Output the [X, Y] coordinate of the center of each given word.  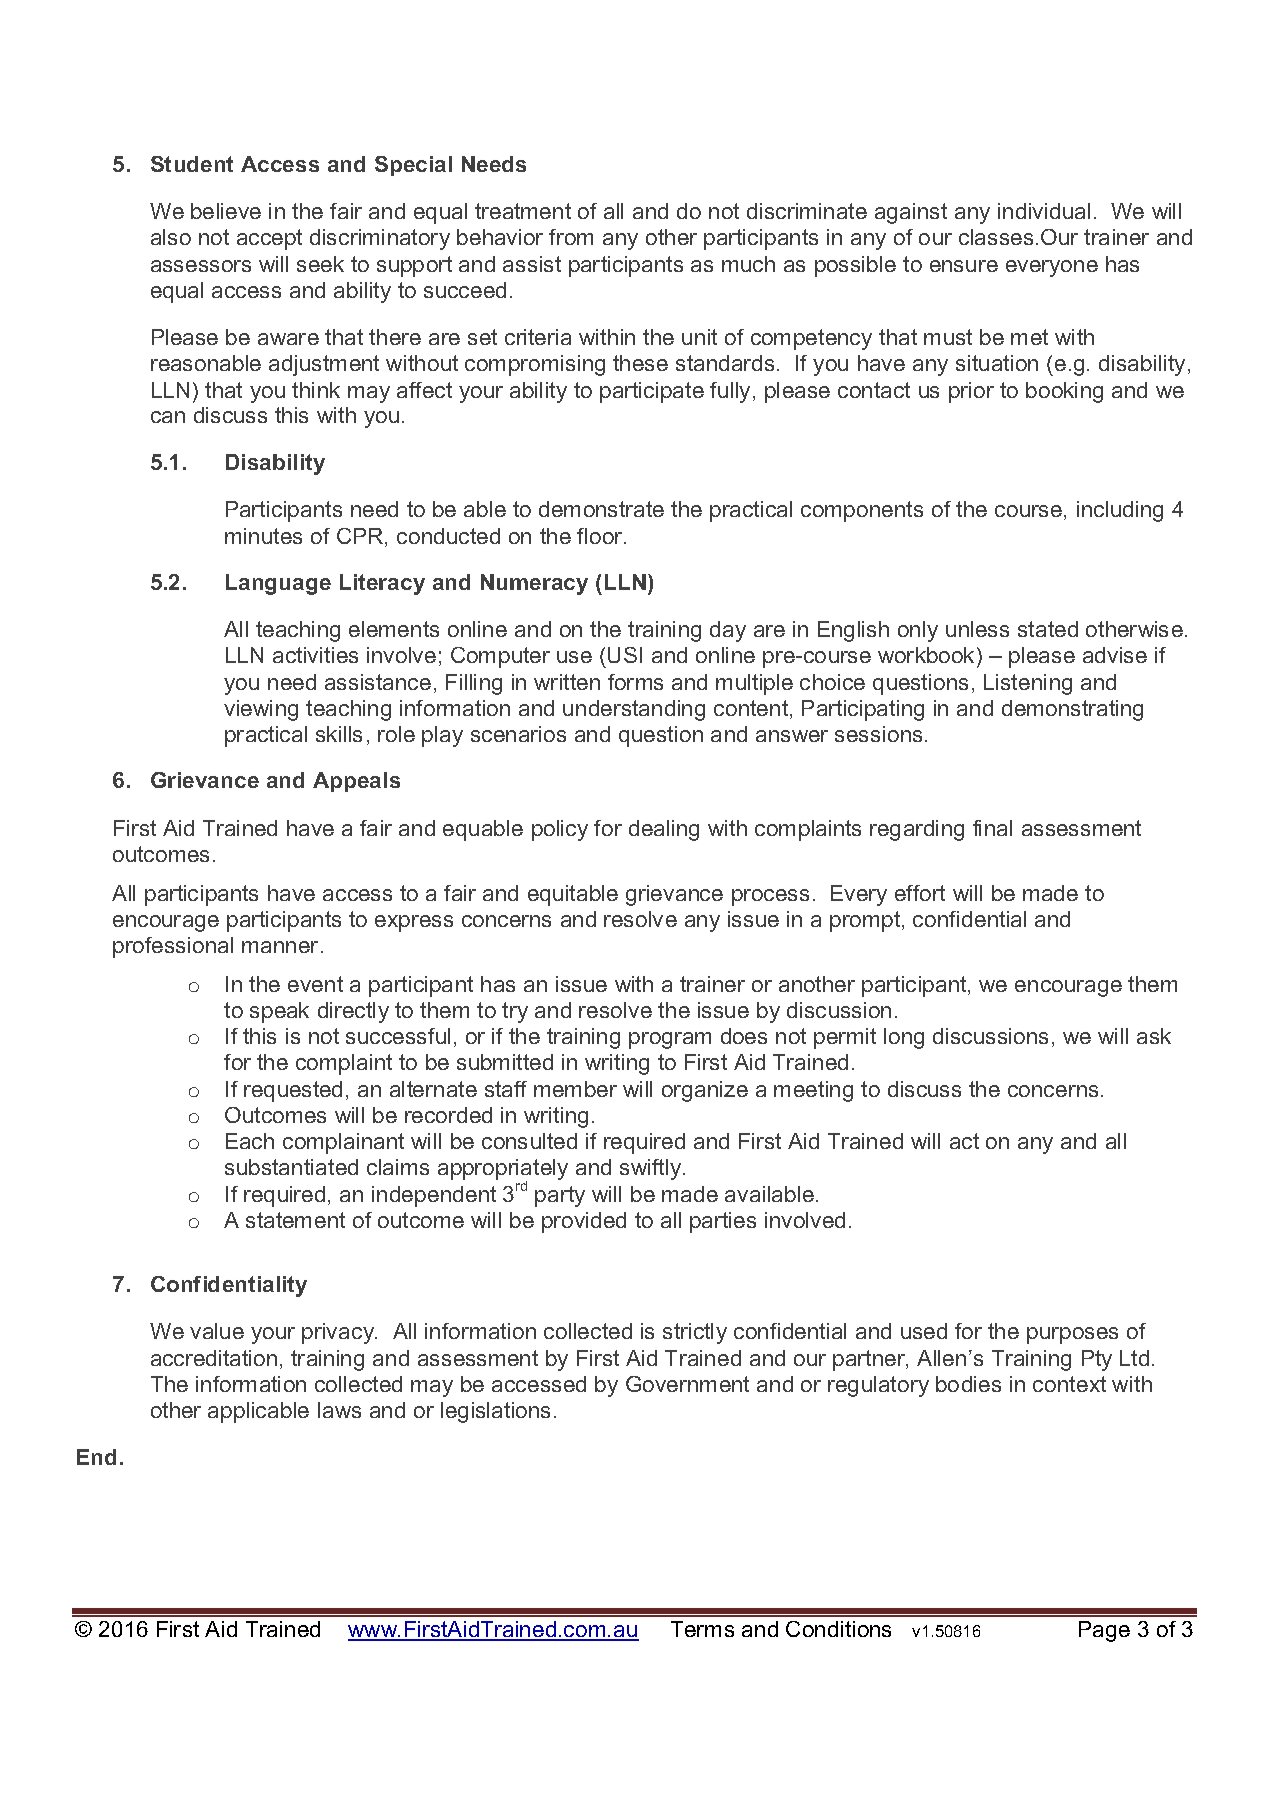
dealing [664, 830]
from [571, 237]
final [992, 828]
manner [280, 947]
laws [339, 1410]
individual [1044, 211]
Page [1104, 1631]
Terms [702, 1629]
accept [269, 239]
